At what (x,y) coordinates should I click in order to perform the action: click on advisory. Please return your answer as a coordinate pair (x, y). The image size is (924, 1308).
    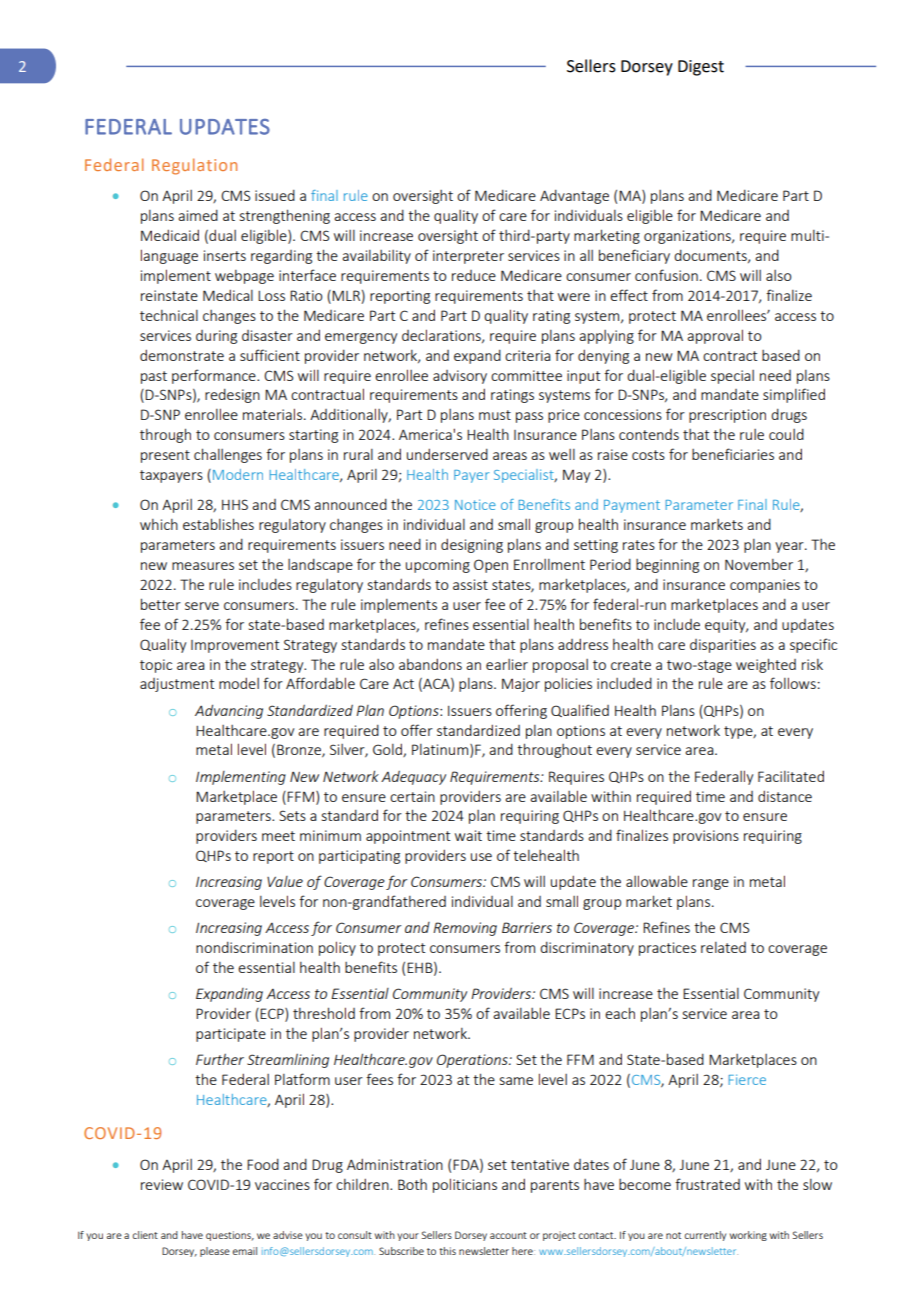
    Looking at the image, I should click on (460, 377).
